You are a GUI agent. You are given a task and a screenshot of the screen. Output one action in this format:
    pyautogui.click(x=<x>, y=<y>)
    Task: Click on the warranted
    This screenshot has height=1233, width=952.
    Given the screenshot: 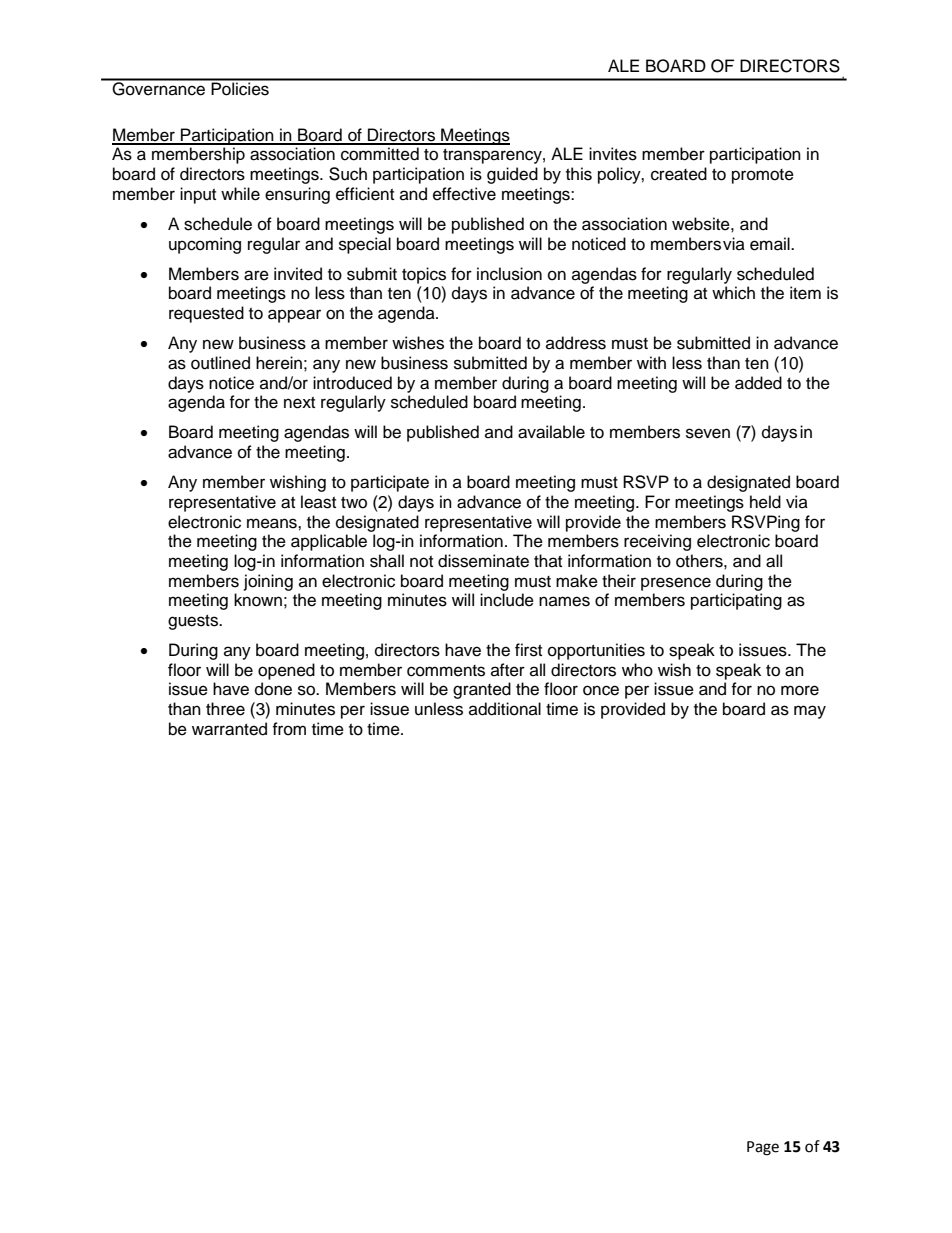 What is the action you would take?
    pyautogui.click(x=229, y=729)
